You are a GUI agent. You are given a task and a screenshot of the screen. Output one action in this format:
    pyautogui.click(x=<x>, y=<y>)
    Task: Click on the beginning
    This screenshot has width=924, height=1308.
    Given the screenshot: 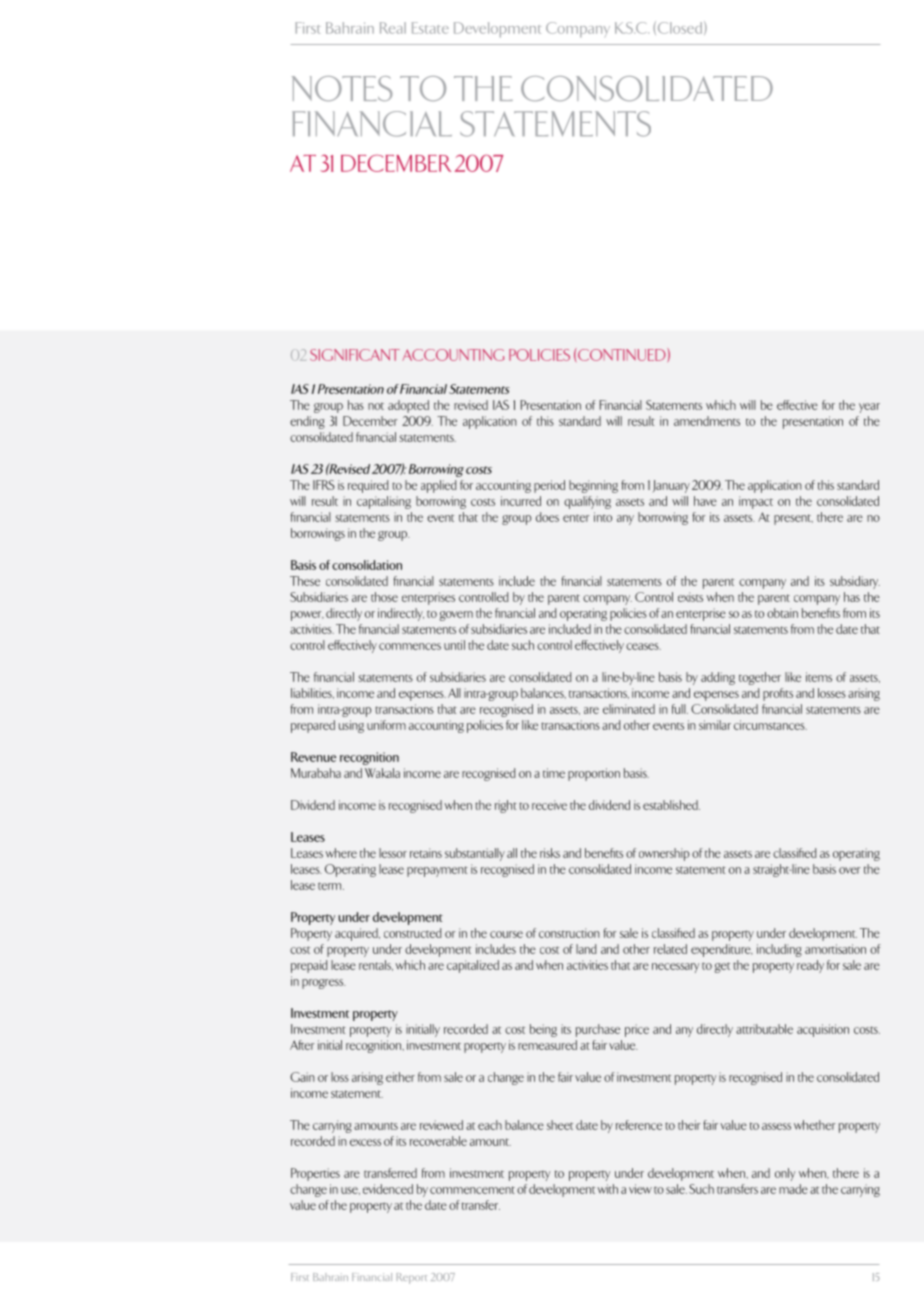 What is the action you would take?
    pyautogui.click(x=593, y=486)
